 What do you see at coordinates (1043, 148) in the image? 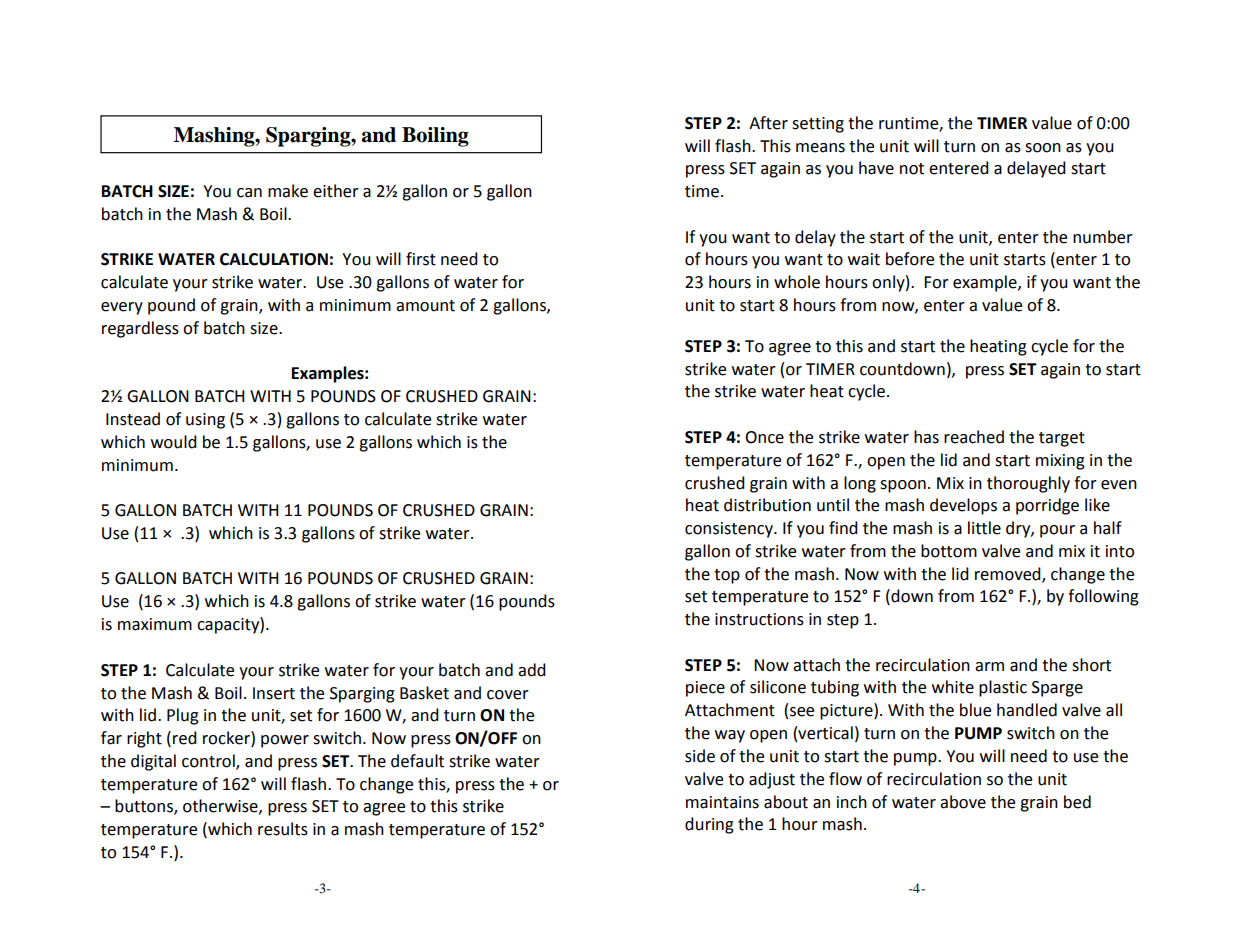
I see `soon` at bounding box center [1043, 148].
